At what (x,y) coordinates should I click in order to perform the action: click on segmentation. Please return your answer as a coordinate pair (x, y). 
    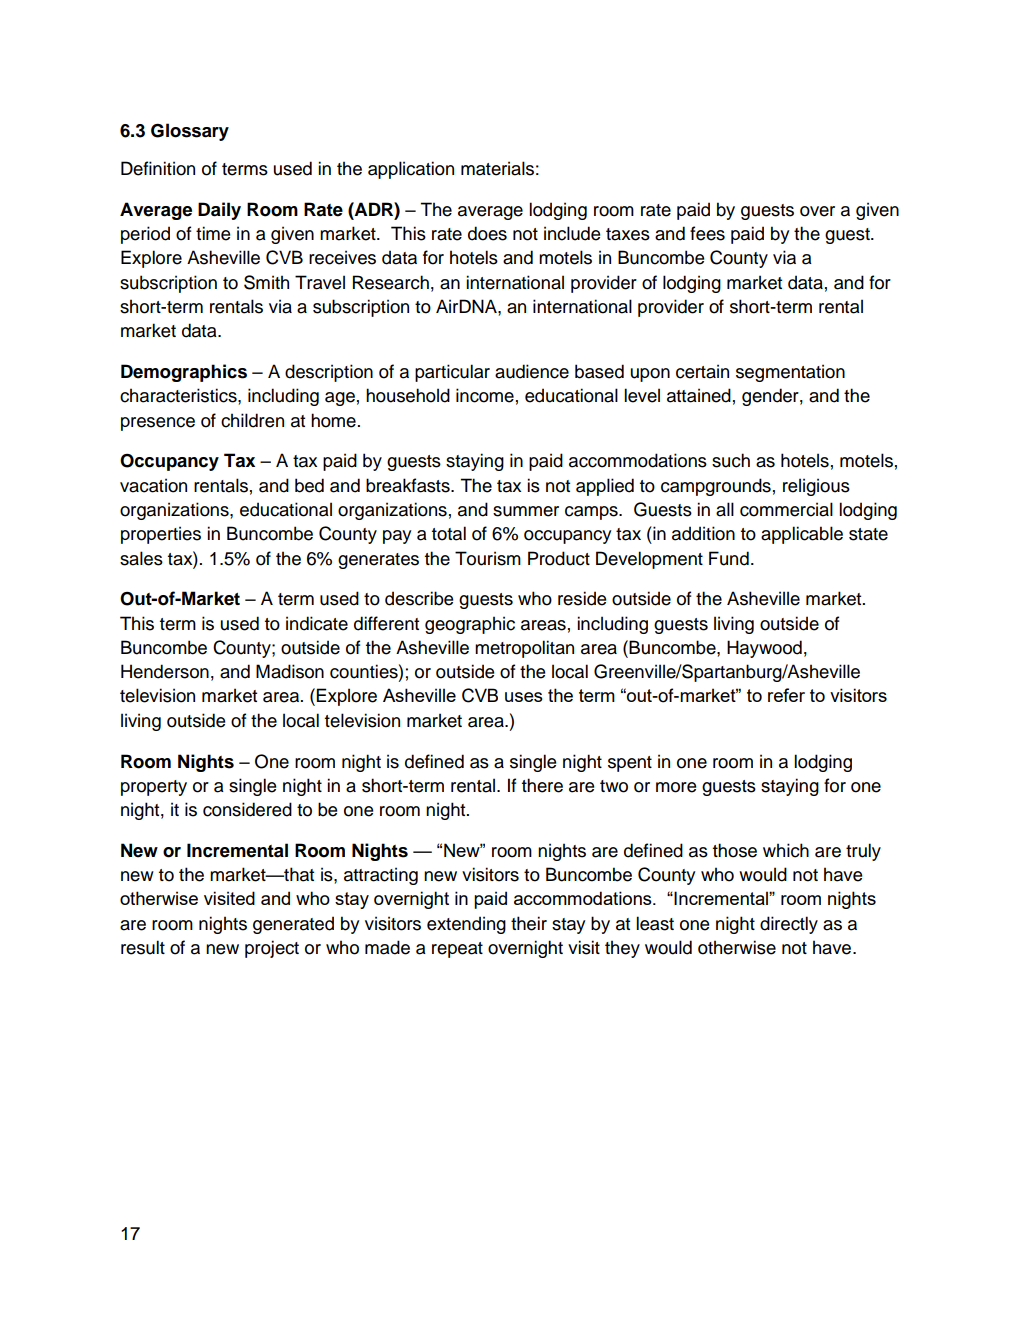
    Looking at the image, I should click on (790, 373).
